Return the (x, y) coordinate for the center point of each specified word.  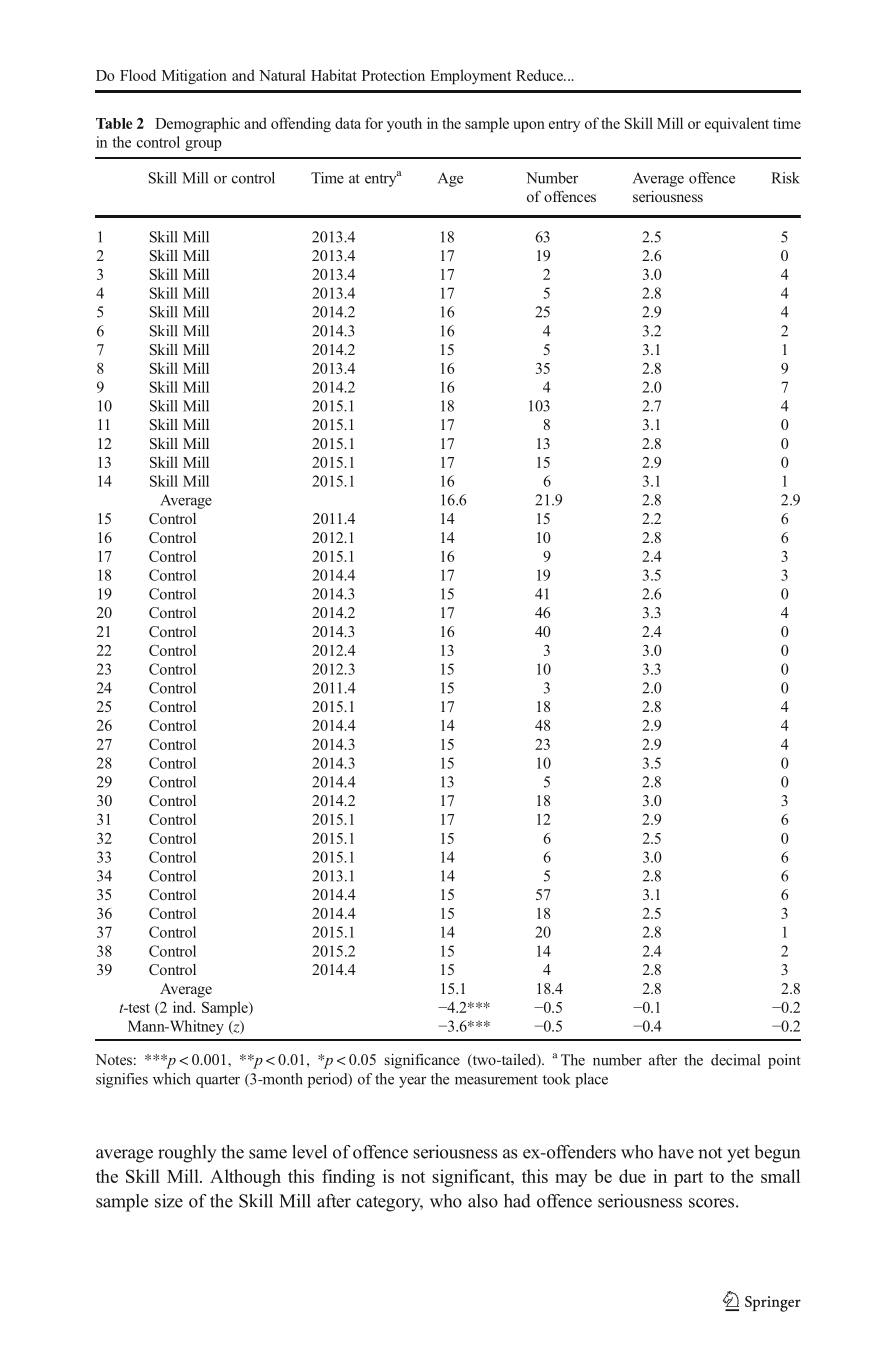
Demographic (197, 125)
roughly (187, 1154)
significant (472, 1178)
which (172, 1079)
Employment (471, 77)
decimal (735, 1060)
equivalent (737, 125)
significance (422, 1061)
